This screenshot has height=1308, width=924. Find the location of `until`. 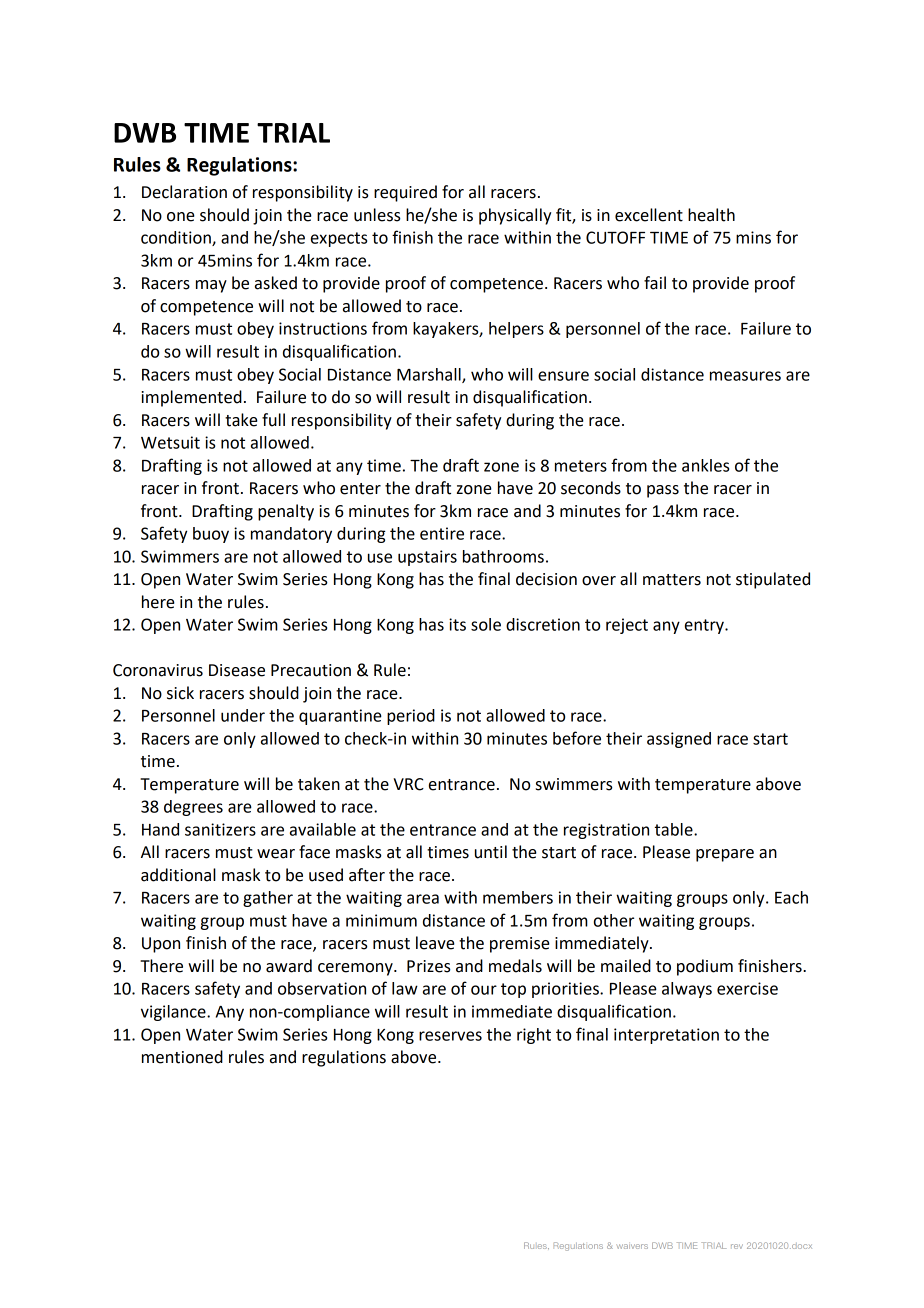

until is located at coordinates (491, 852).
